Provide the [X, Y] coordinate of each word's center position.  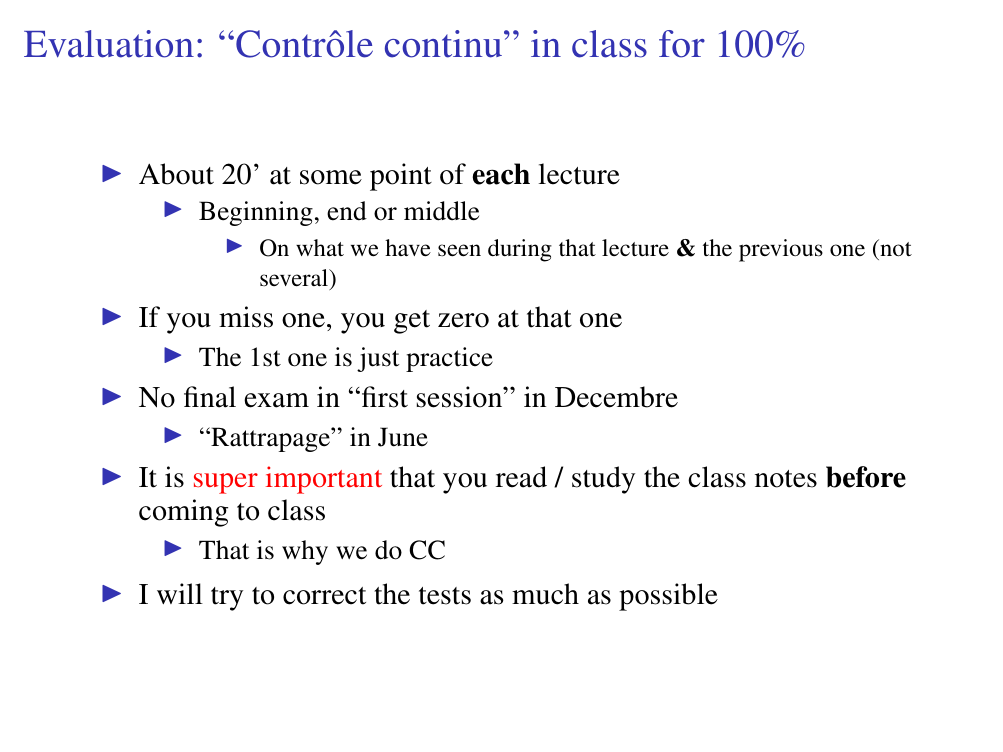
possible [668, 597]
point [401, 177]
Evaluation [109, 44]
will [180, 593]
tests [445, 596]
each [501, 174]
